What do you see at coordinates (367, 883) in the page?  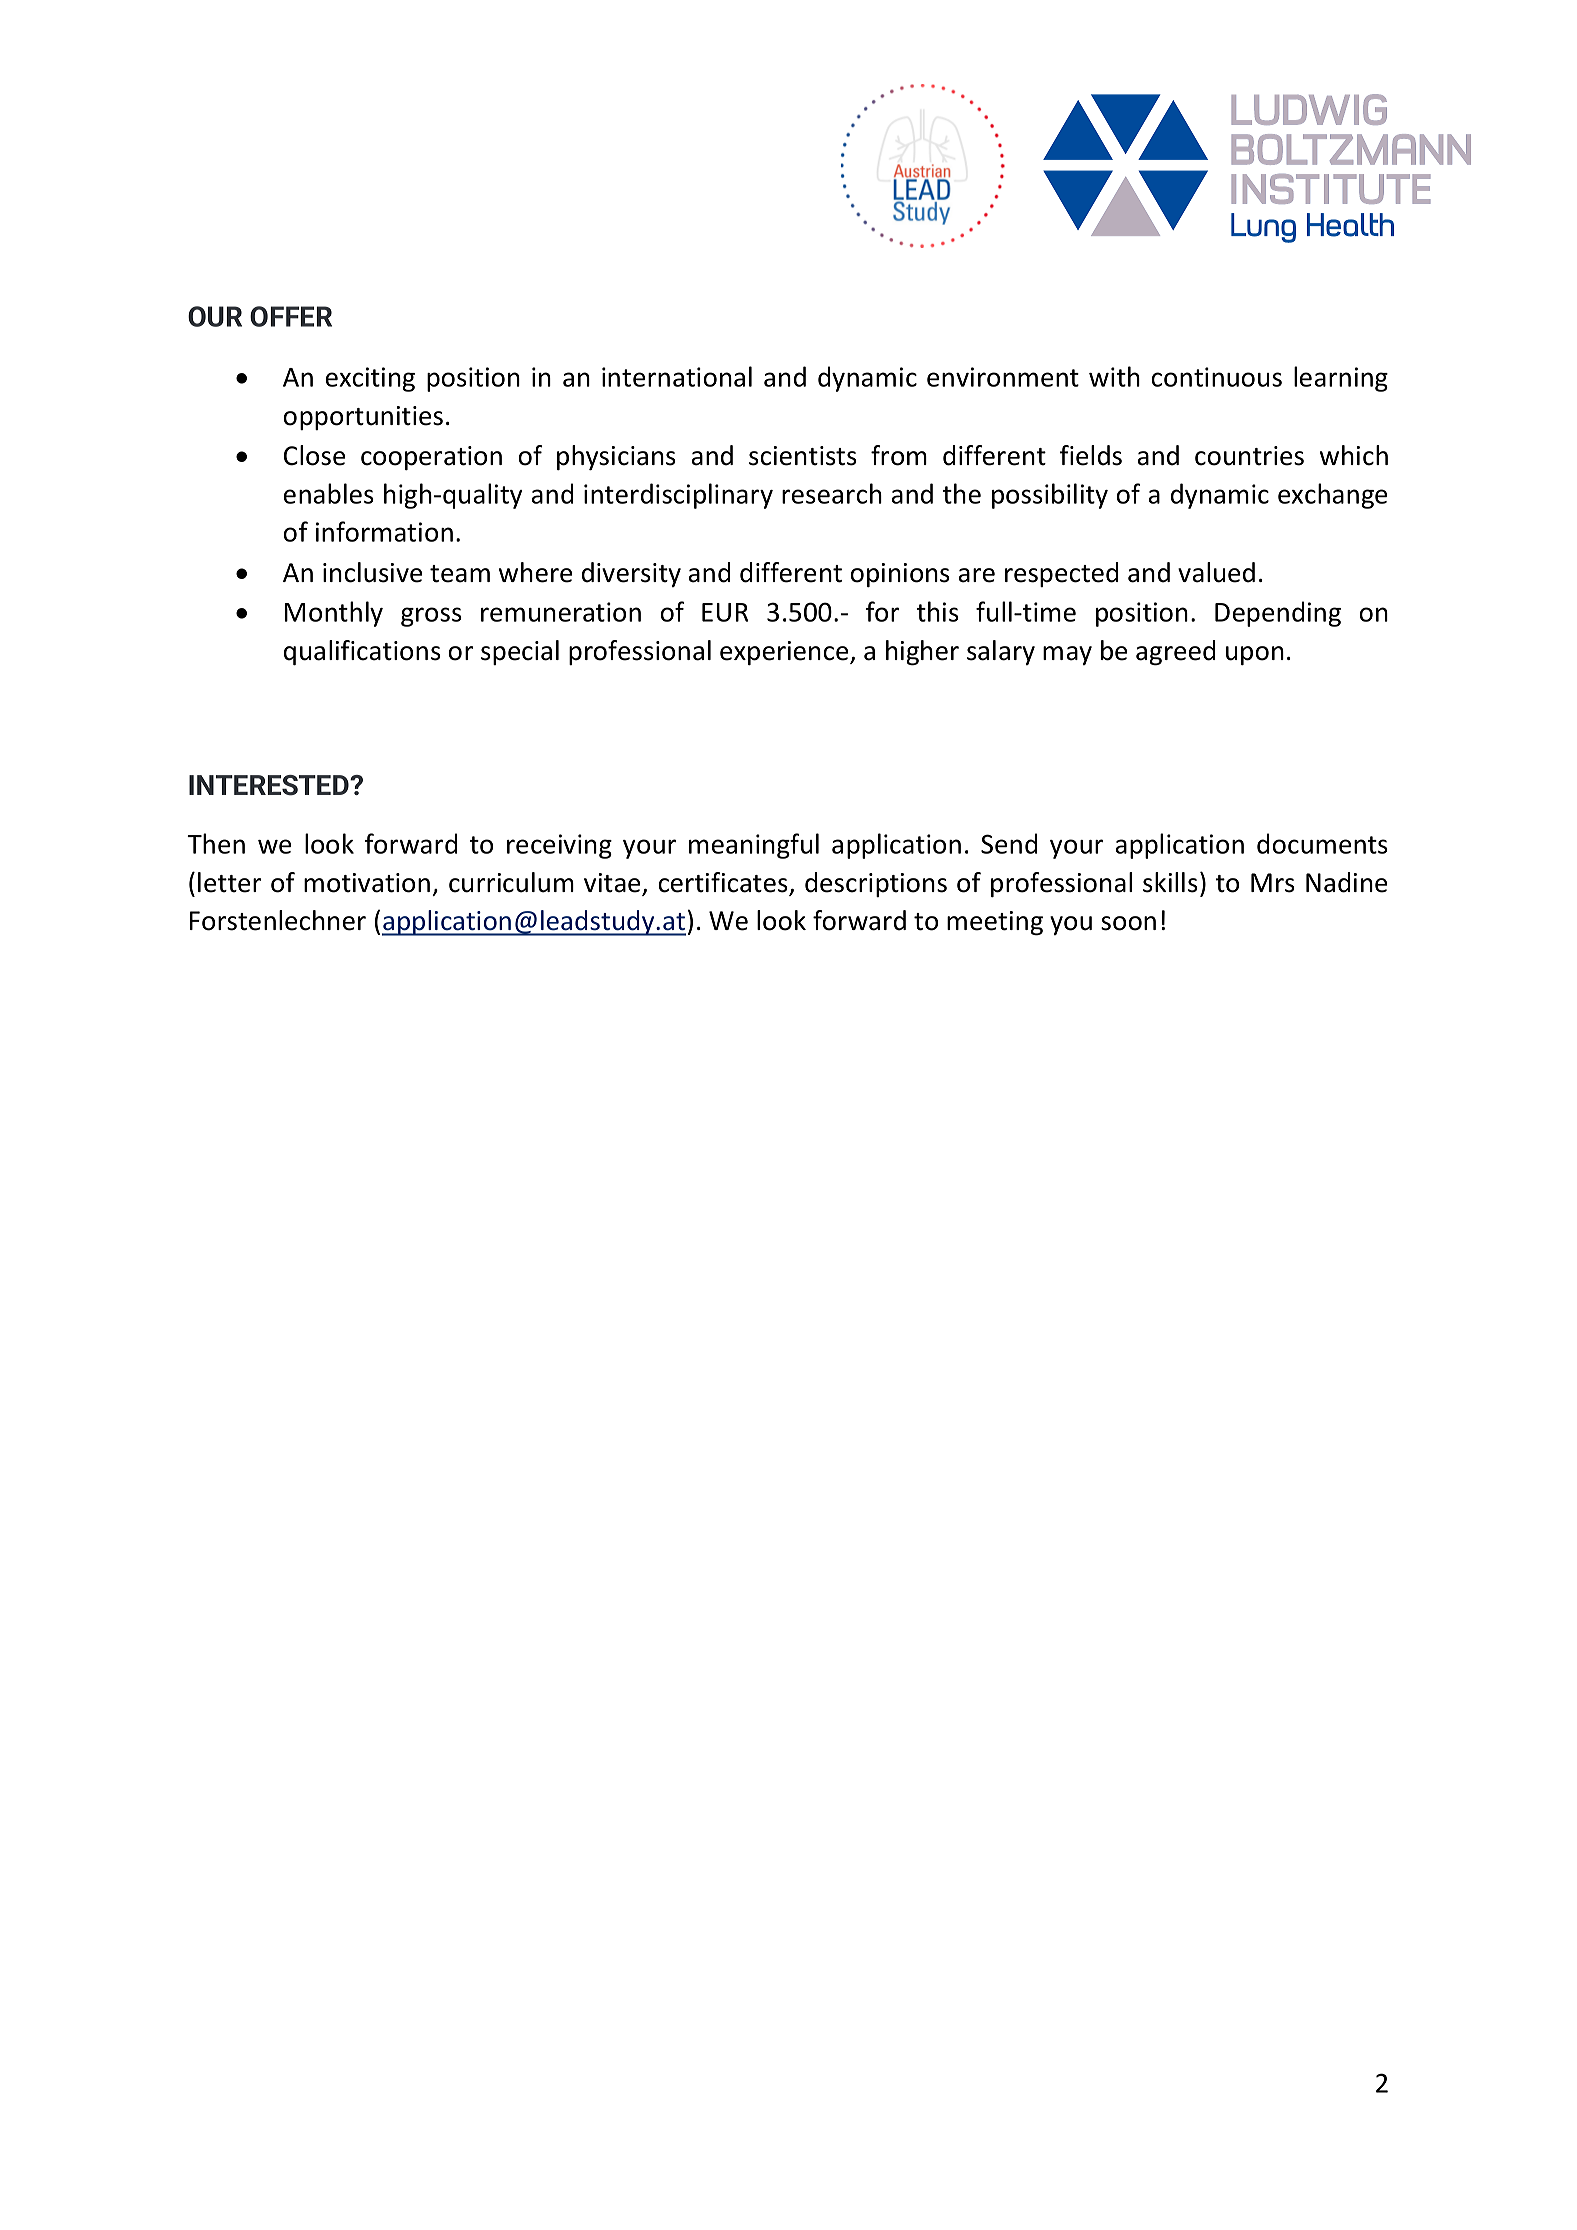 I see `motivation` at bounding box center [367, 883].
